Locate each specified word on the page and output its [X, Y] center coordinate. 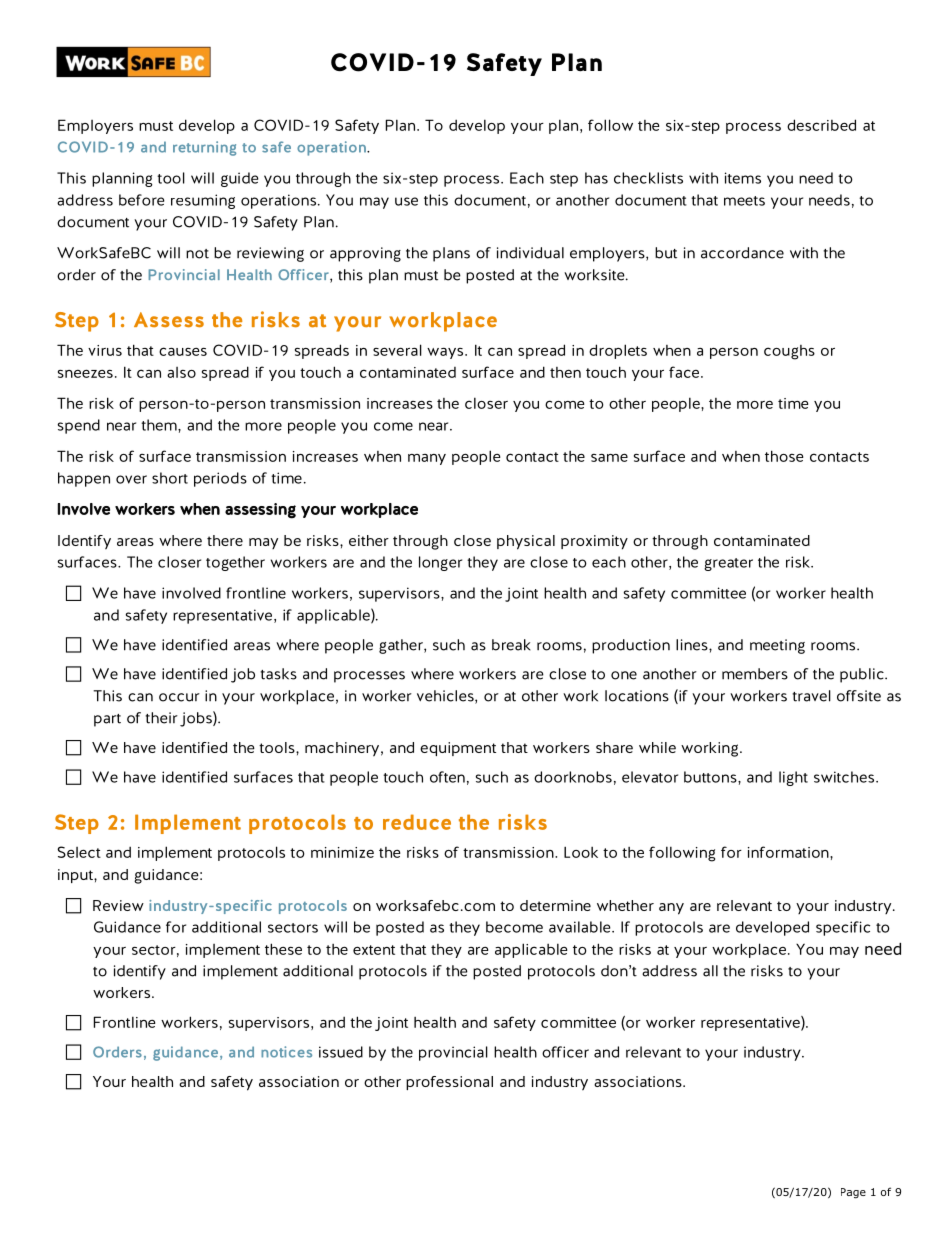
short [170, 478]
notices [286, 1052]
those [784, 456]
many [427, 459]
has [596, 178]
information [789, 852]
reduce [417, 822]
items [743, 178]
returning [204, 148]
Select [79, 852]
